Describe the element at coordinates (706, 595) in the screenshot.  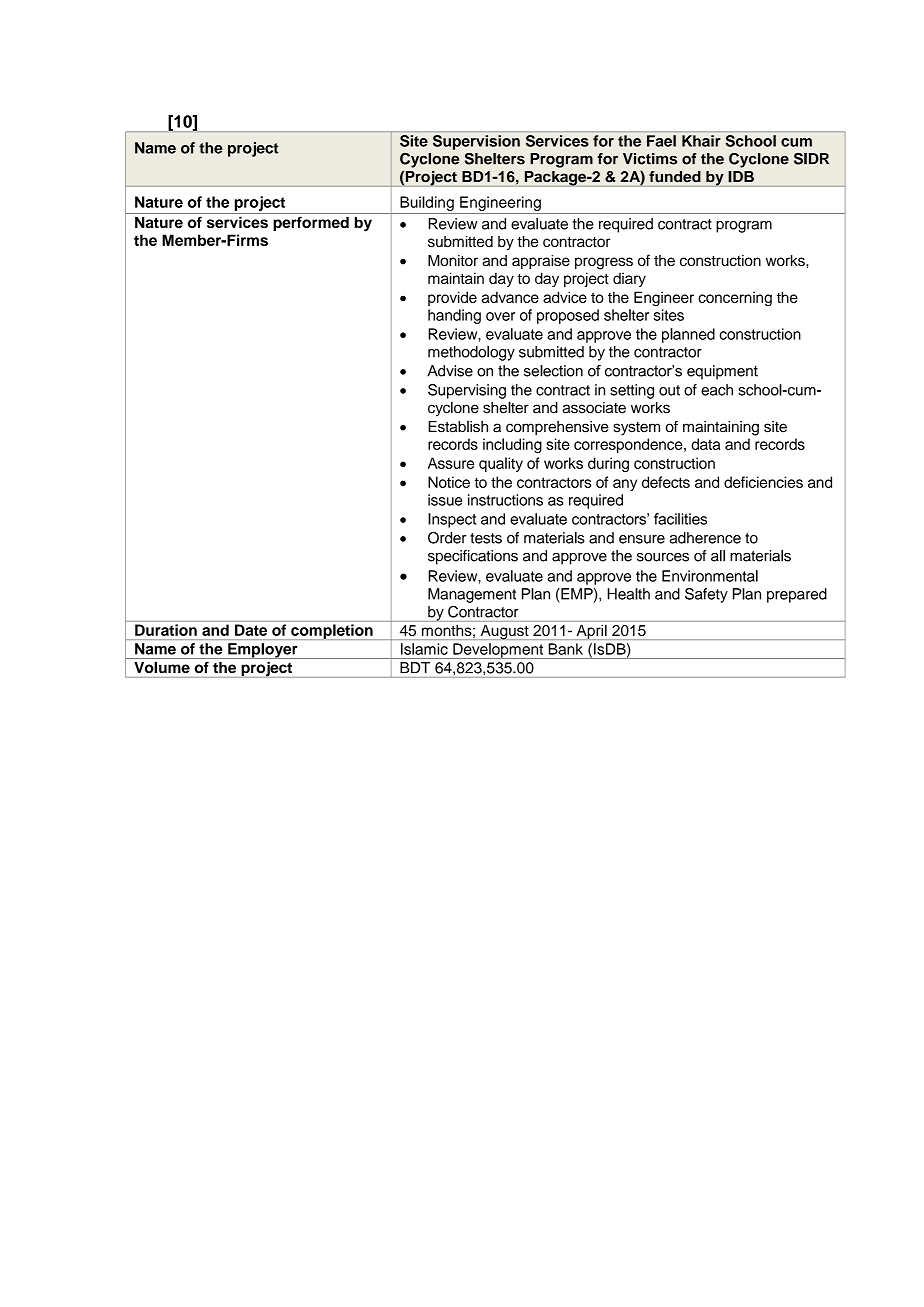
I see `Safety` at that location.
